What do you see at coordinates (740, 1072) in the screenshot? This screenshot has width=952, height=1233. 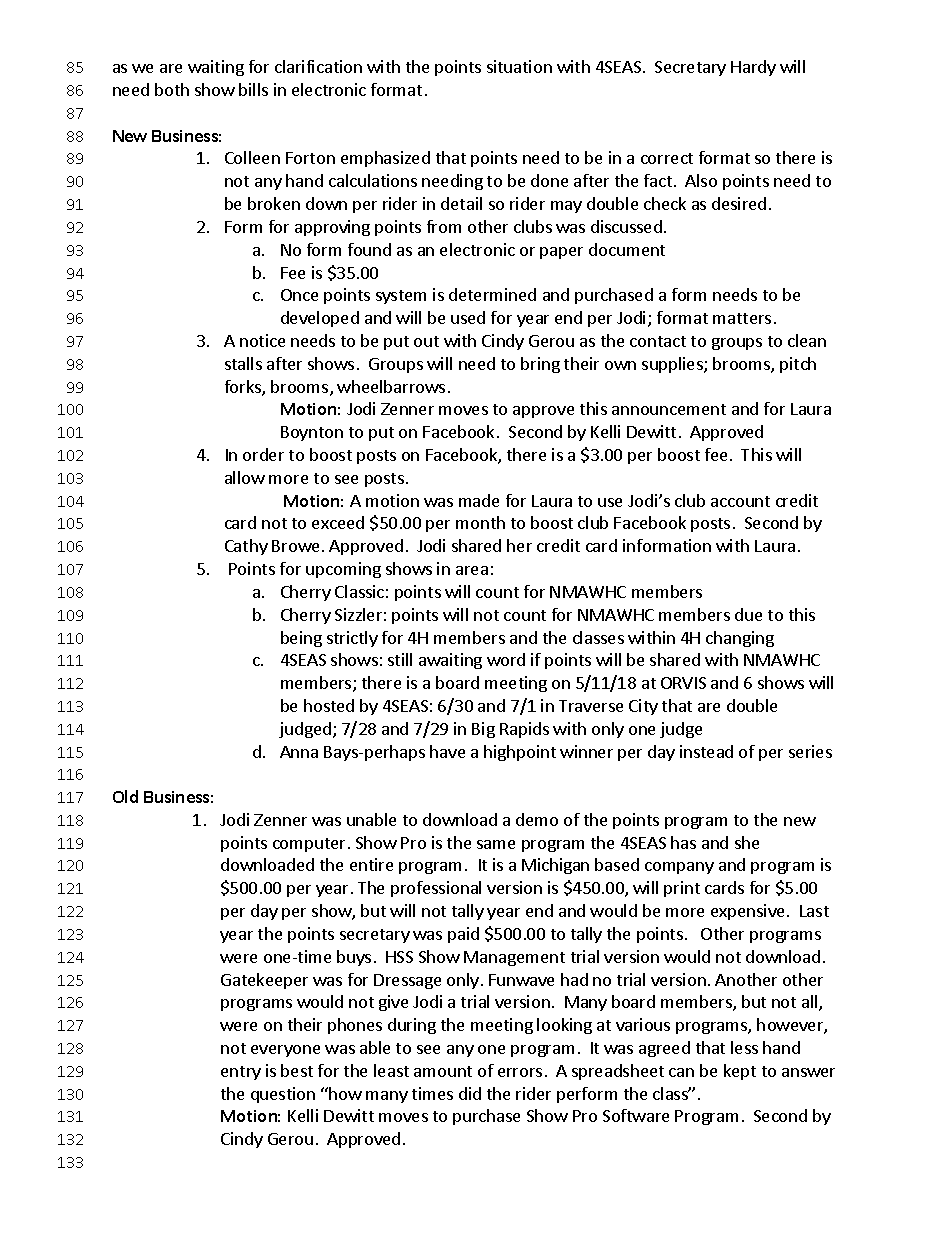 I see `kept` at bounding box center [740, 1072].
